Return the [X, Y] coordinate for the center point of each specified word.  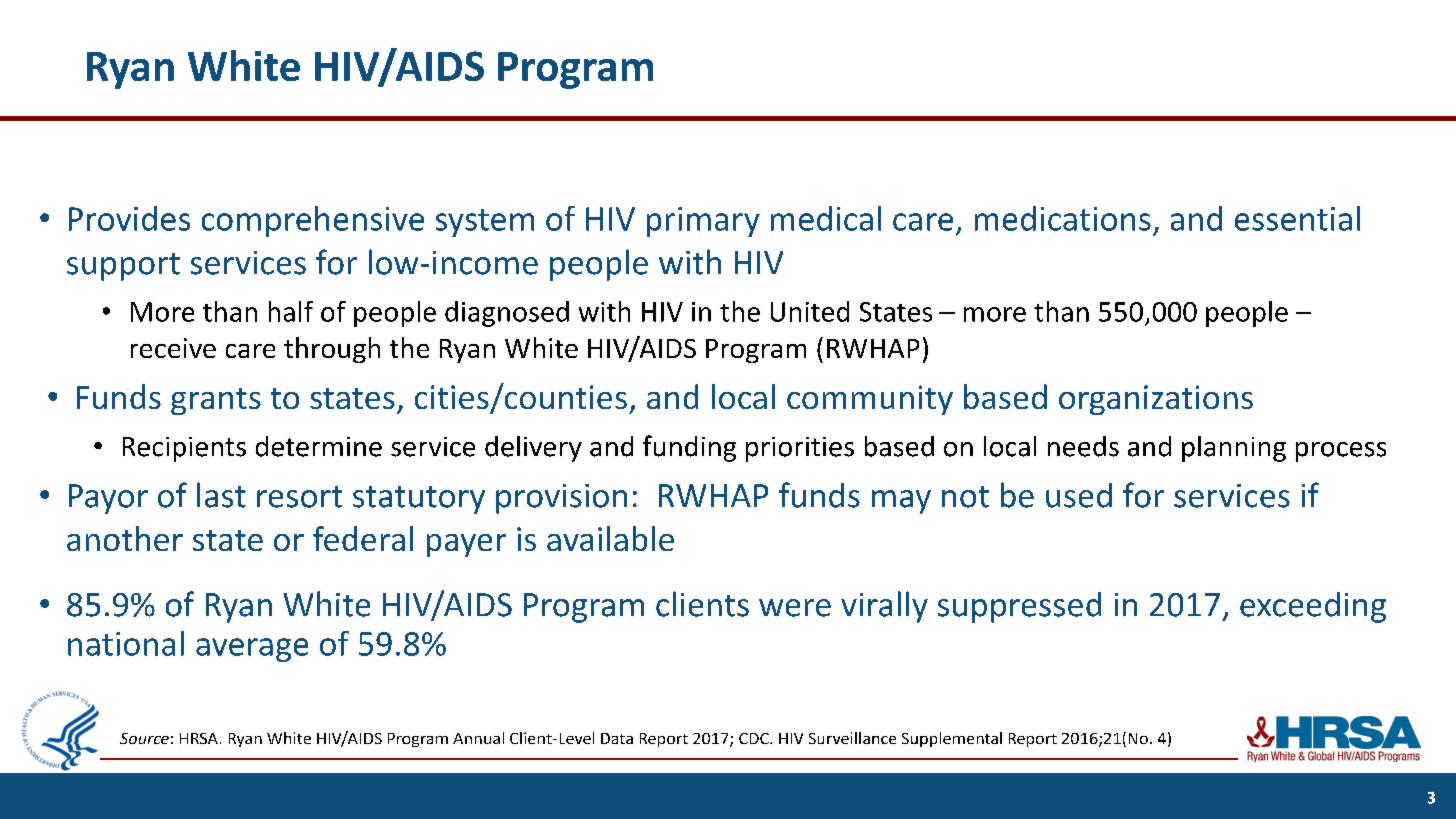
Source [144, 738]
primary [703, 222]
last [221, 495]
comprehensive [313, 221]
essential [1297, 218]
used [1079, 495]
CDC [755, 738]
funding [689, 448]
